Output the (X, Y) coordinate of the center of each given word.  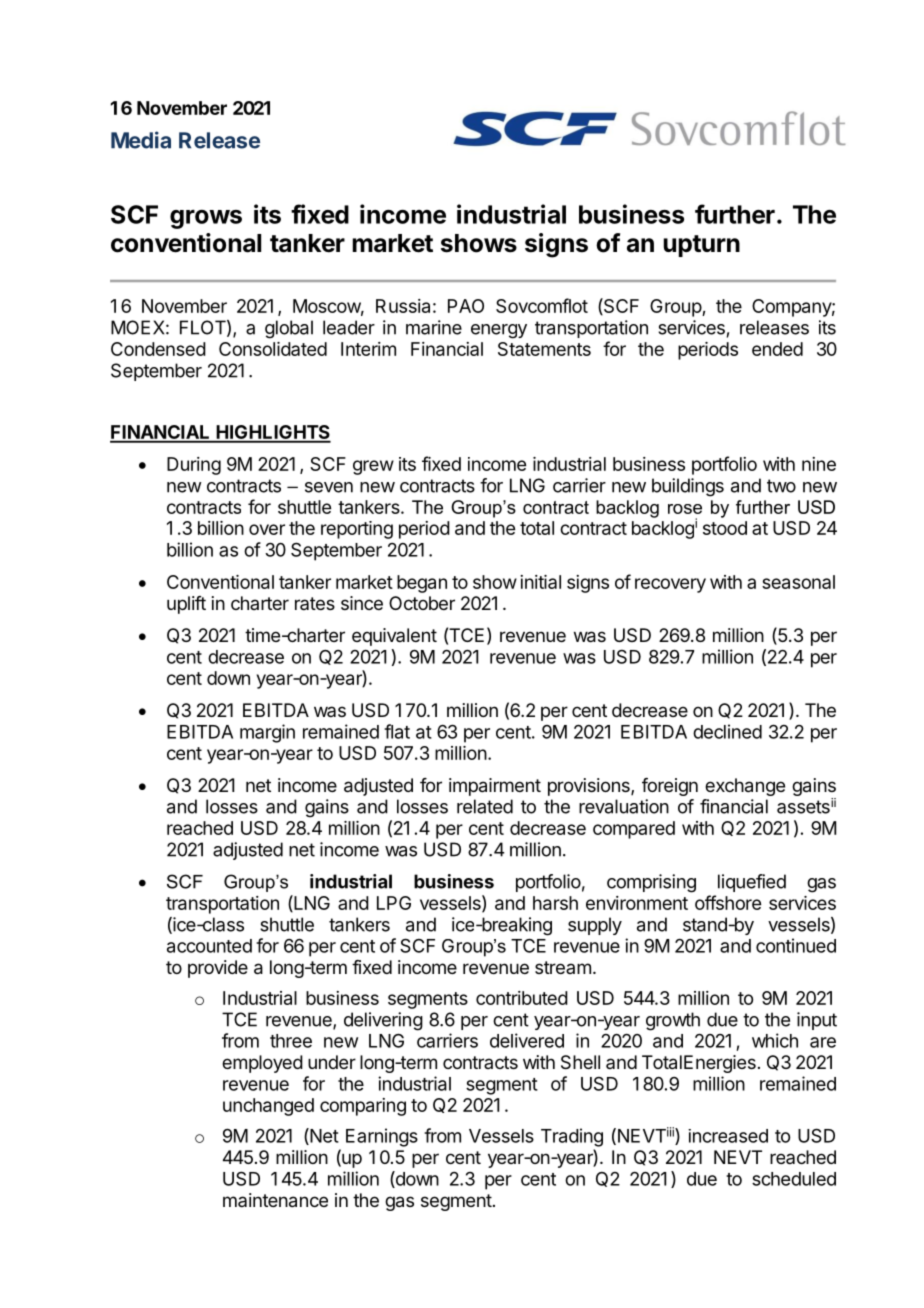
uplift (186, 605)
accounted (209, 946)
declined (727, 731)
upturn (701, 246)
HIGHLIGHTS (272, 433)
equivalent (394, 637)
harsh (555, 903)
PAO (466, 306)
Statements (544, 349)
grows (206, 219)
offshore (728, 902)
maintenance (275, 1200)
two (781, 486)
